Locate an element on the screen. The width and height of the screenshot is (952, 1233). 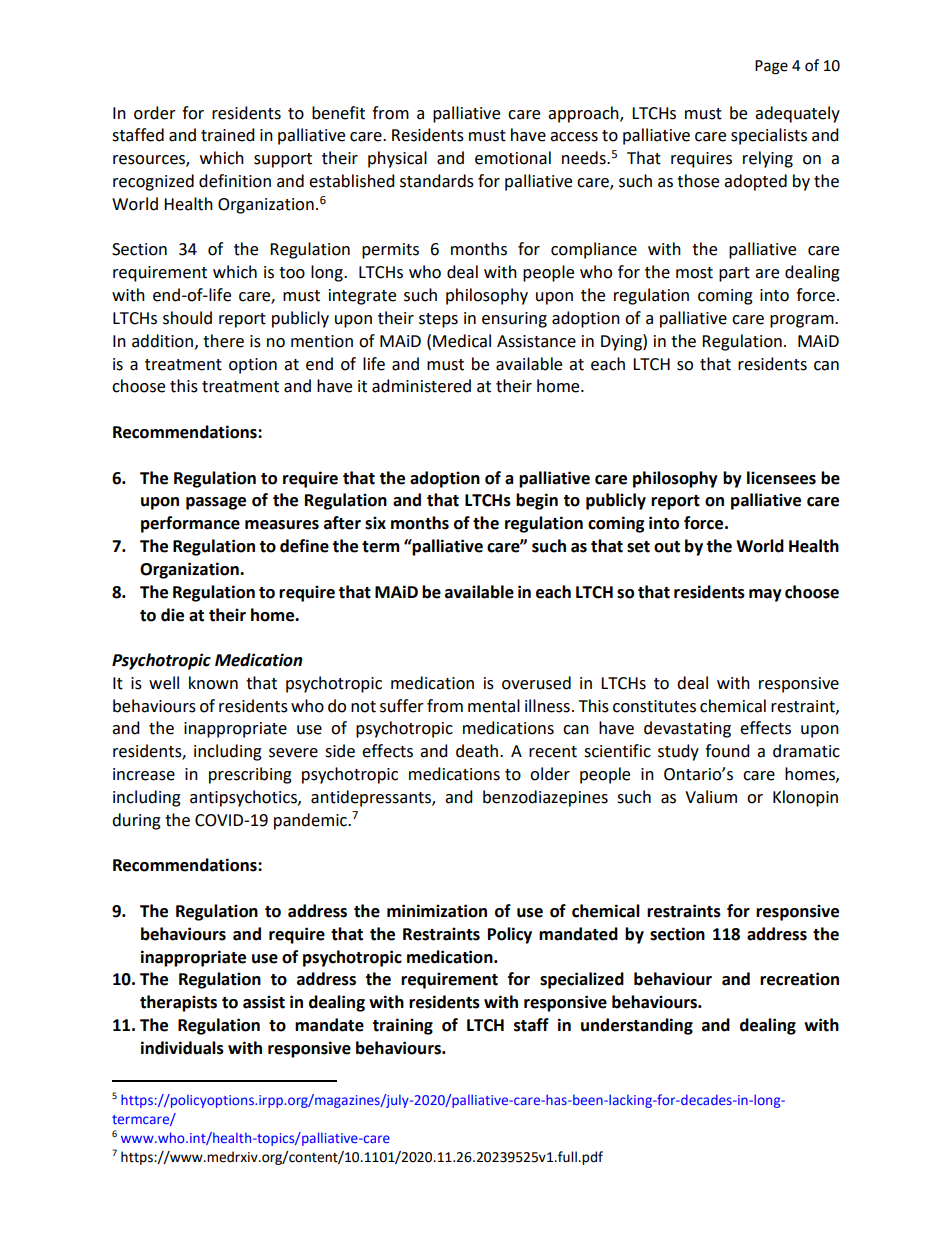
trained is located at coordinates (228, 135).
